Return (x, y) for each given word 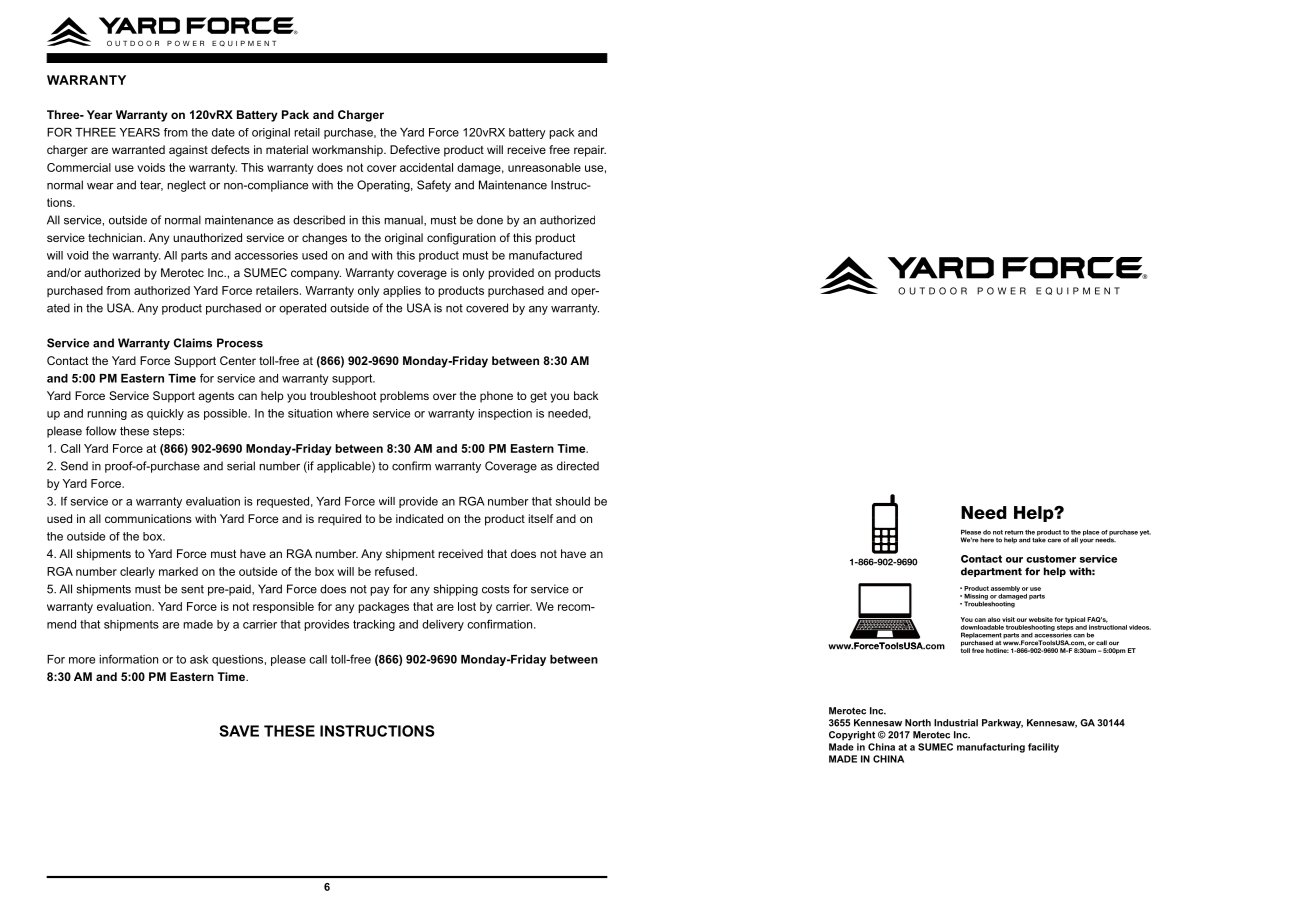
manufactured (545, 255)
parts (194, 256)
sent (192, 589)
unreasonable (544, 167)
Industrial (956, 723)
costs (496, 589)
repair (590, 151)
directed (578, 466)
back (586, 395)
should (573, 501)
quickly (165, 414)
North (918, 723)
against (188, 151)
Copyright (852, 736)
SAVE (239, 731)
